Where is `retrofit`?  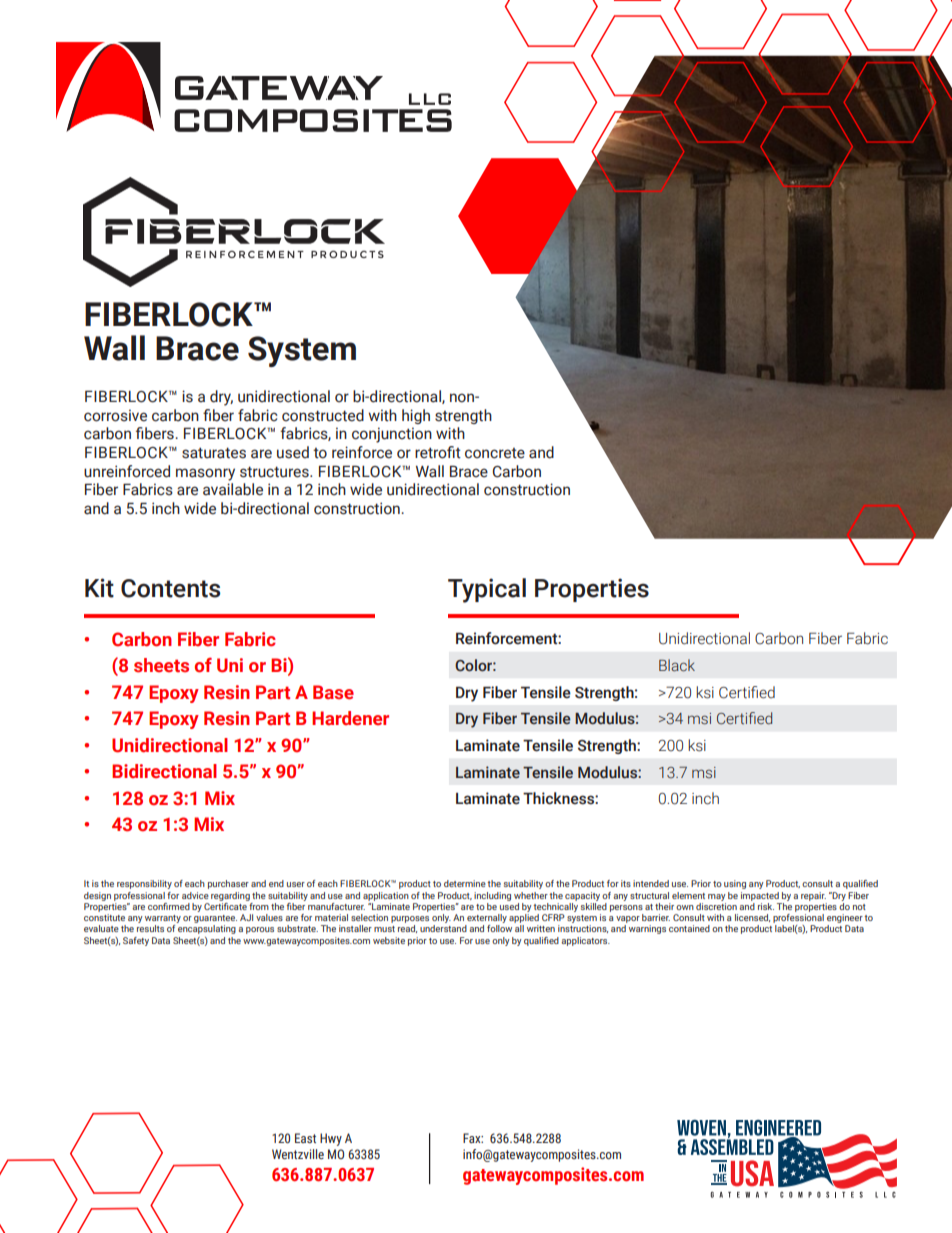
retrofit is located at coordinates (438, 452).
